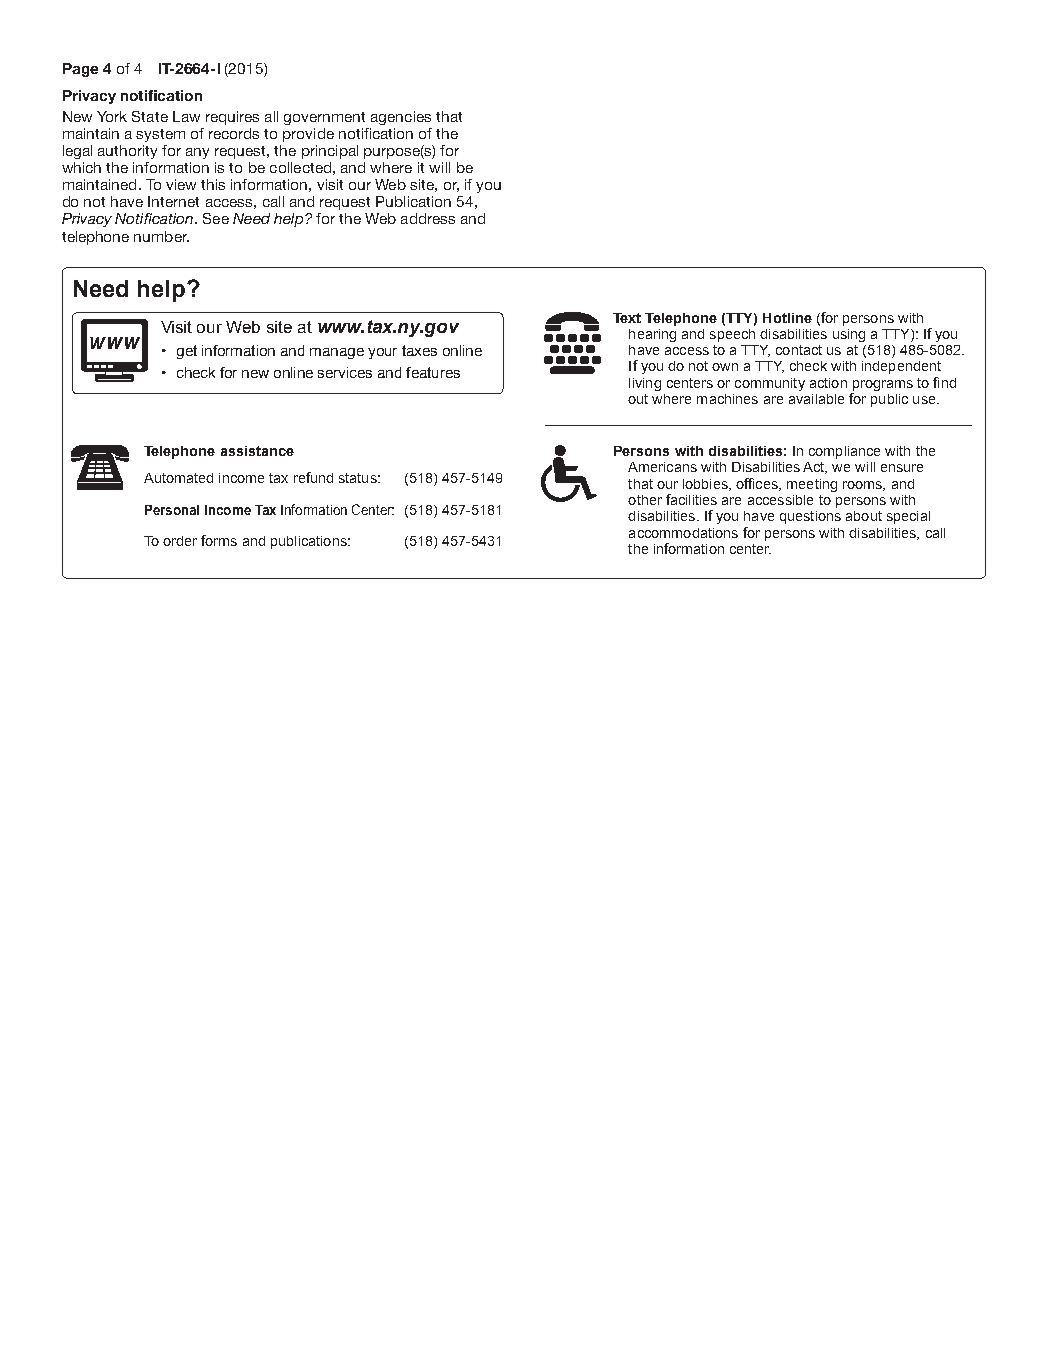 The width and height of the screenshot is (1048, 1357). I want to click on address, so click(428, 218).
